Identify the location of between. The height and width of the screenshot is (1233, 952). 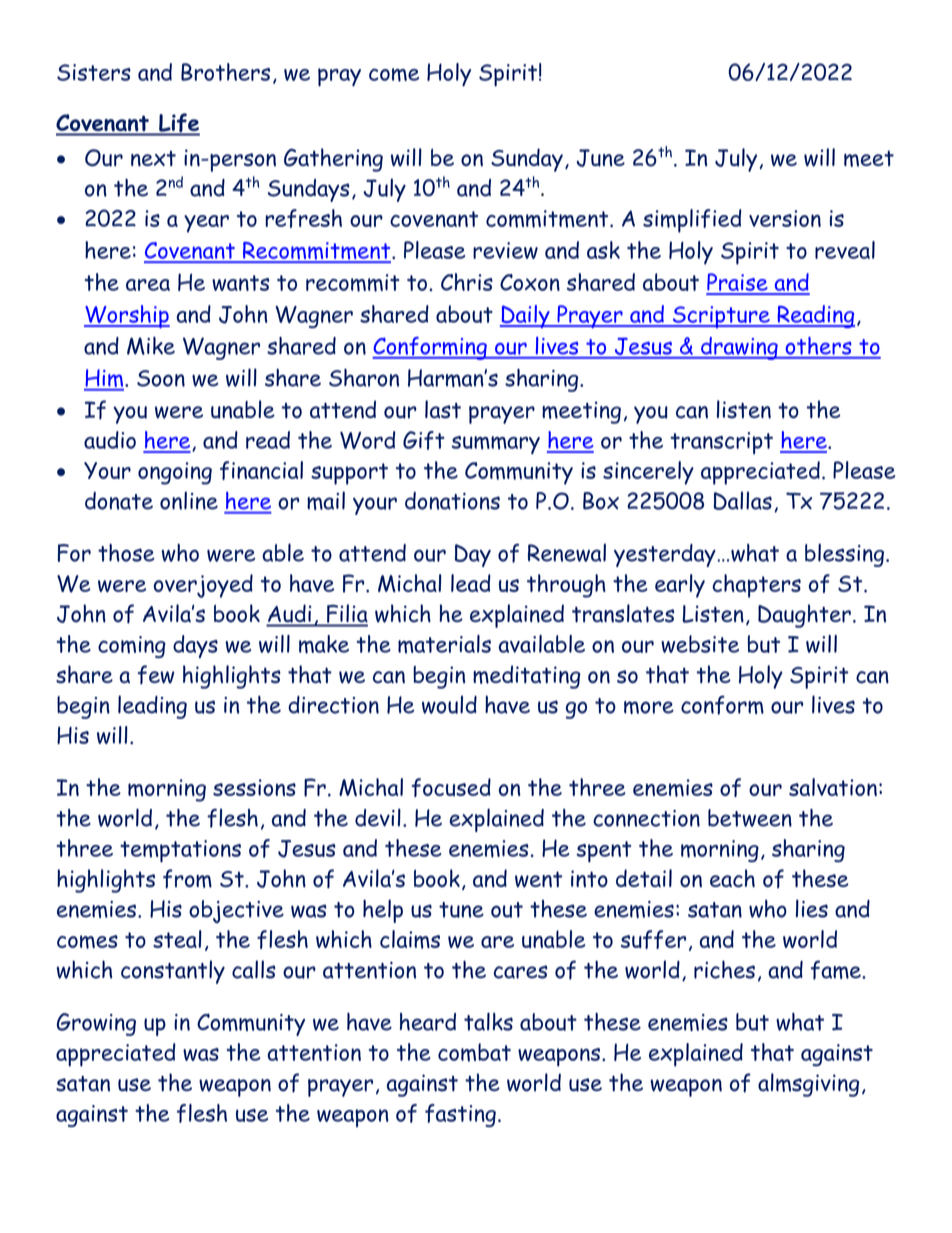
(750, 818).
